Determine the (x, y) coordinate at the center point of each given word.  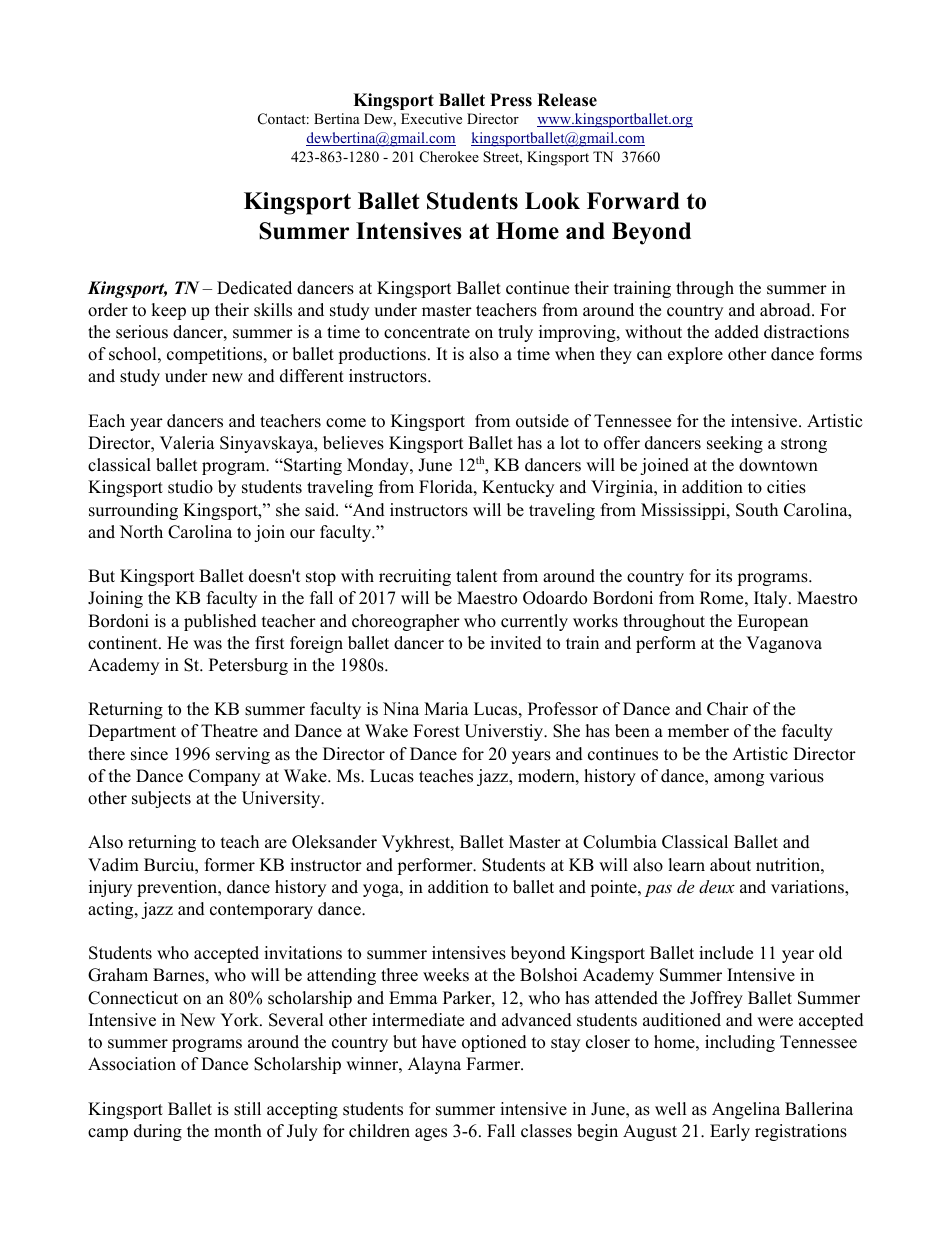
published (220, 622)
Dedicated (254, 288)
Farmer (494, 1064)
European (772, 622)
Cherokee (449, 157)
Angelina (746, 1110)
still (247, 1109)
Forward (633, 201)
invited (516, 643)
